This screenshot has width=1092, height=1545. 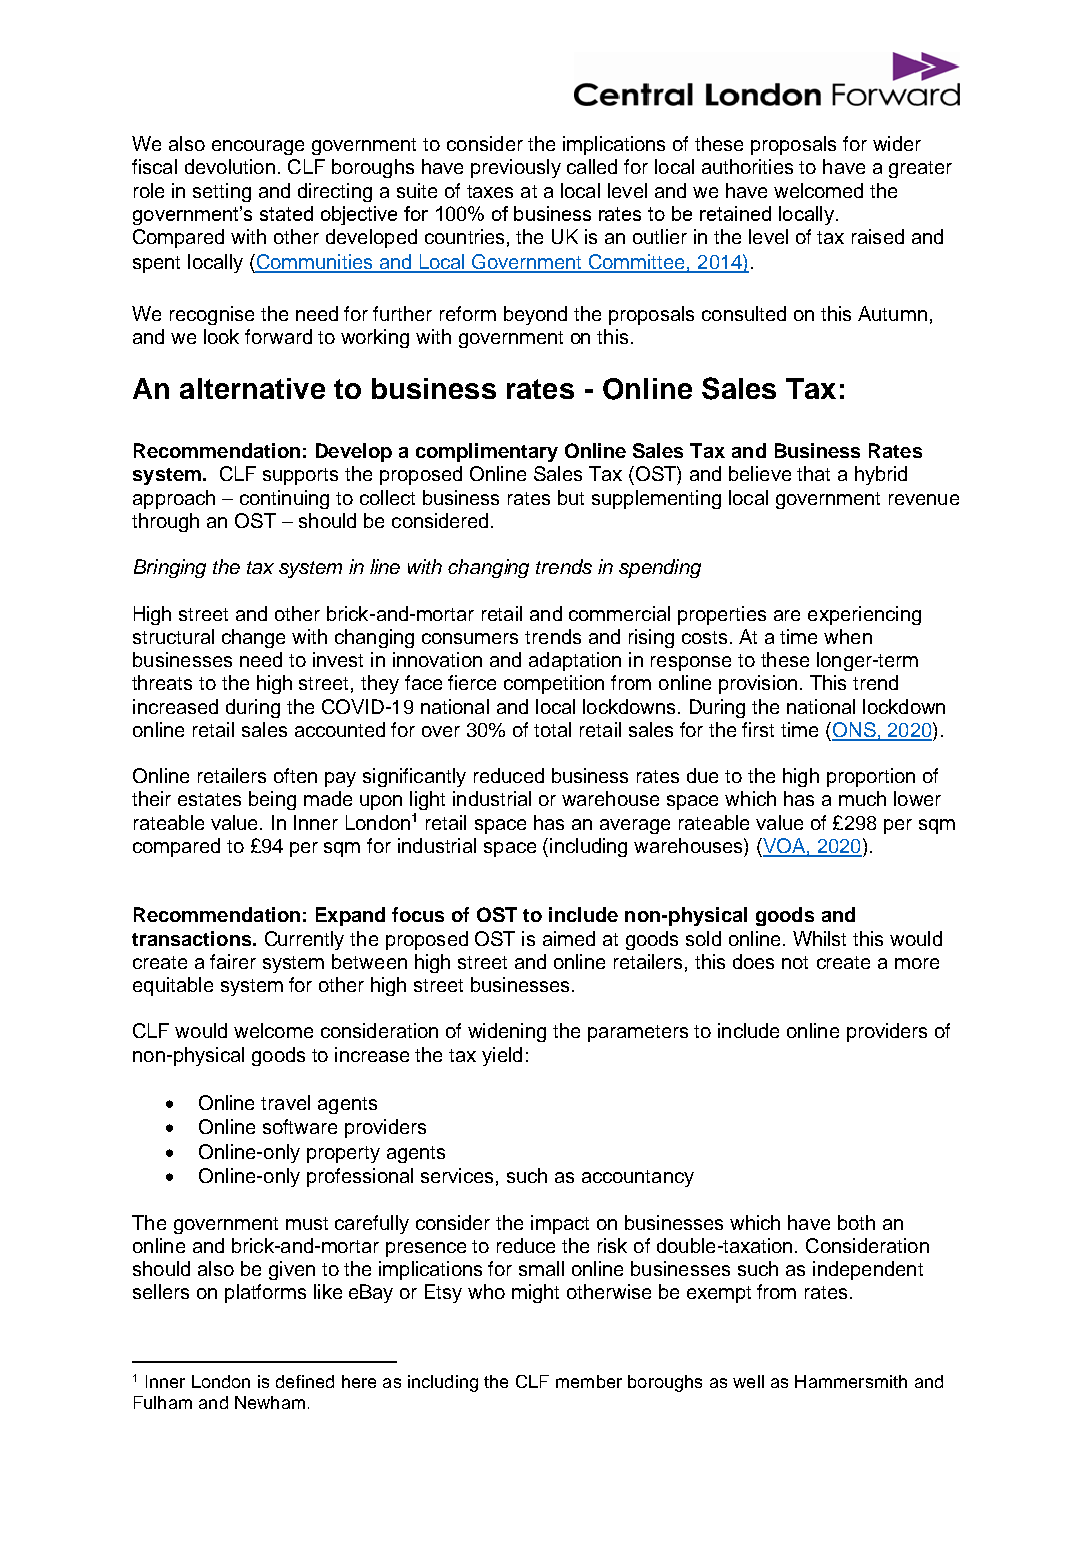 What do you see at coordinates (871, 777) in the screenshot?
I see `proportion` at bounding box center [871, 777].
